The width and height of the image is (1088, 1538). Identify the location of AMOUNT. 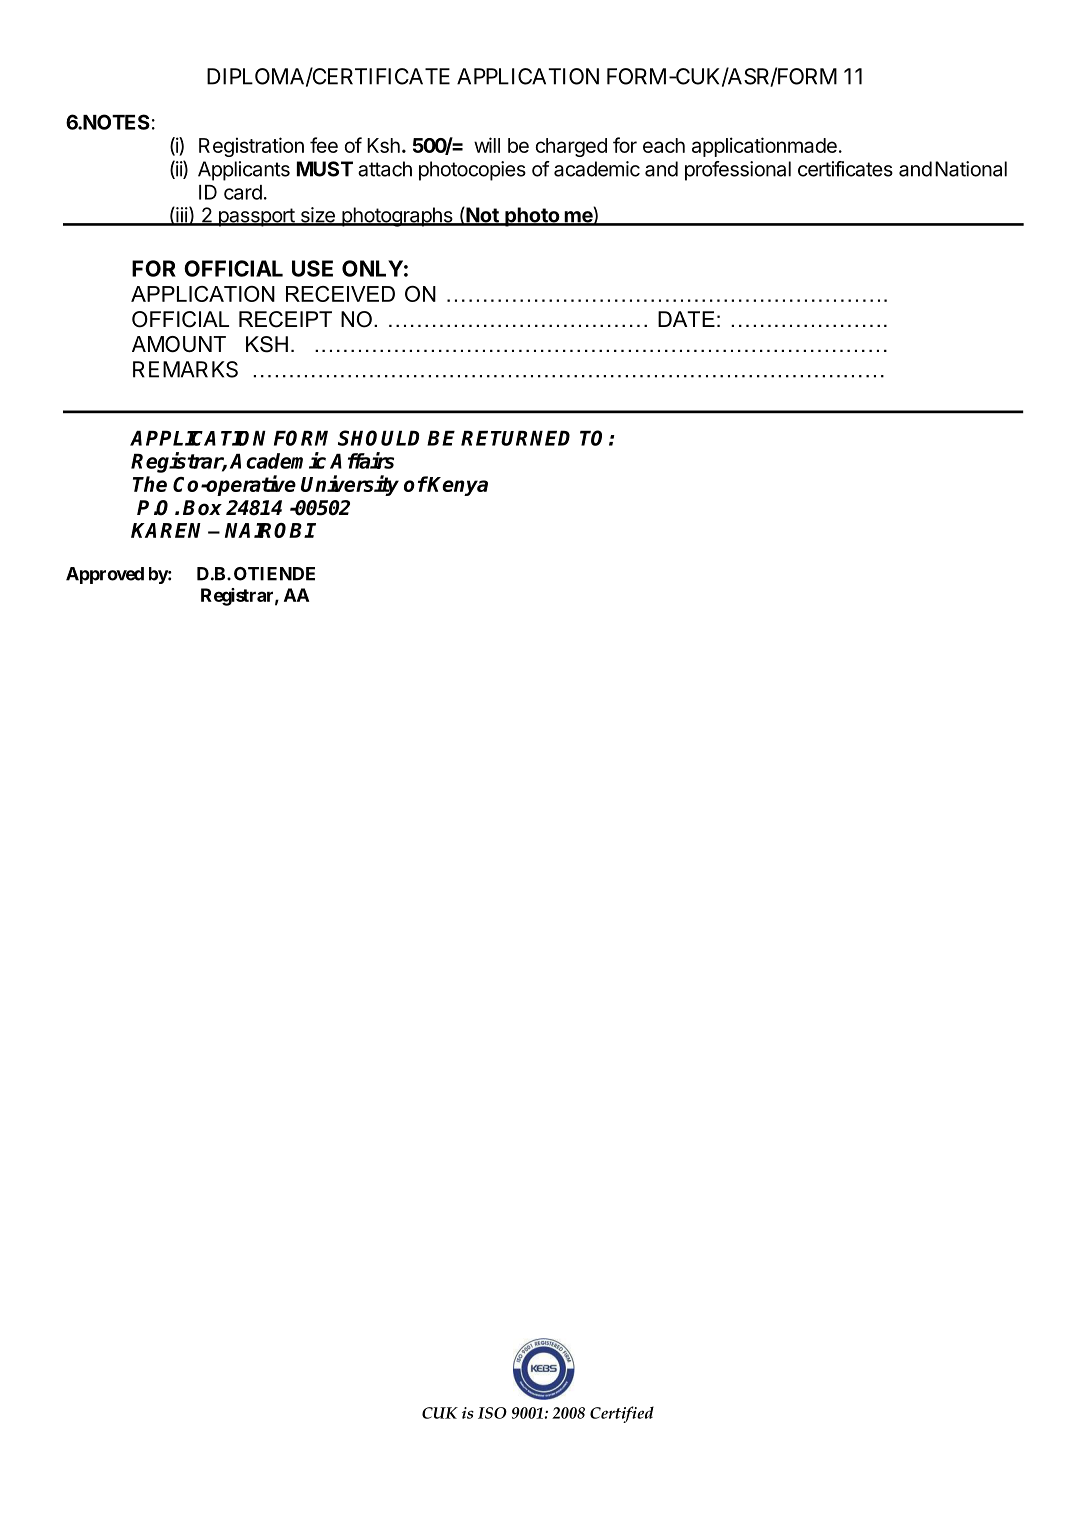
(179, 344).
